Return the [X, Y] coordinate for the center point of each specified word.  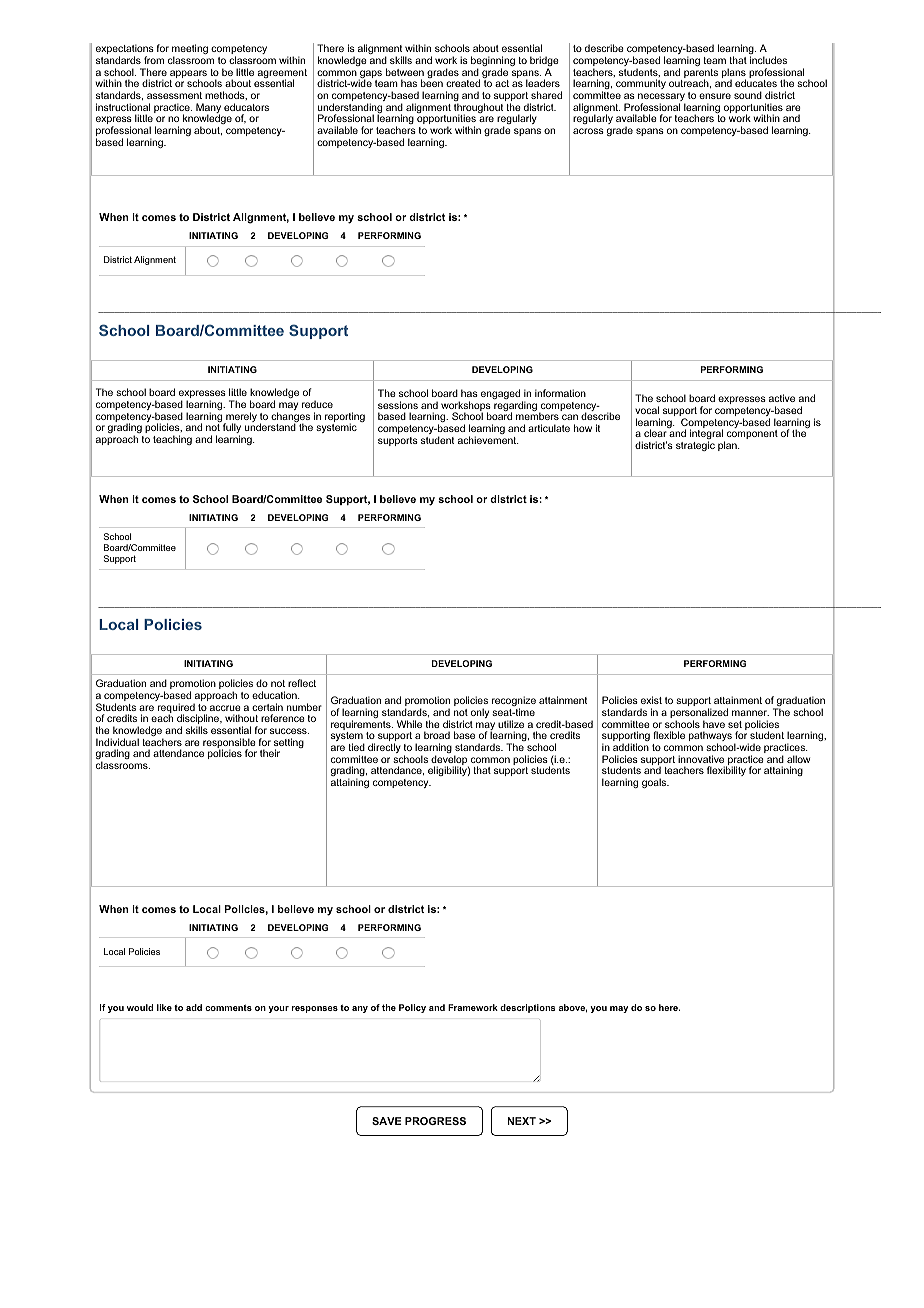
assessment [174, 95]
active [782, 398]
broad [437, 735]
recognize [514, 702]
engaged [502, 395]
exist [651, 700]
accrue [225, 708]
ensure [715, 96]
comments [228, 1007]
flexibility [726, 771]
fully [232, 429]
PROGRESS [435, 1121]
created [463, 83]
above [573, 1008]
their [270, 753]
